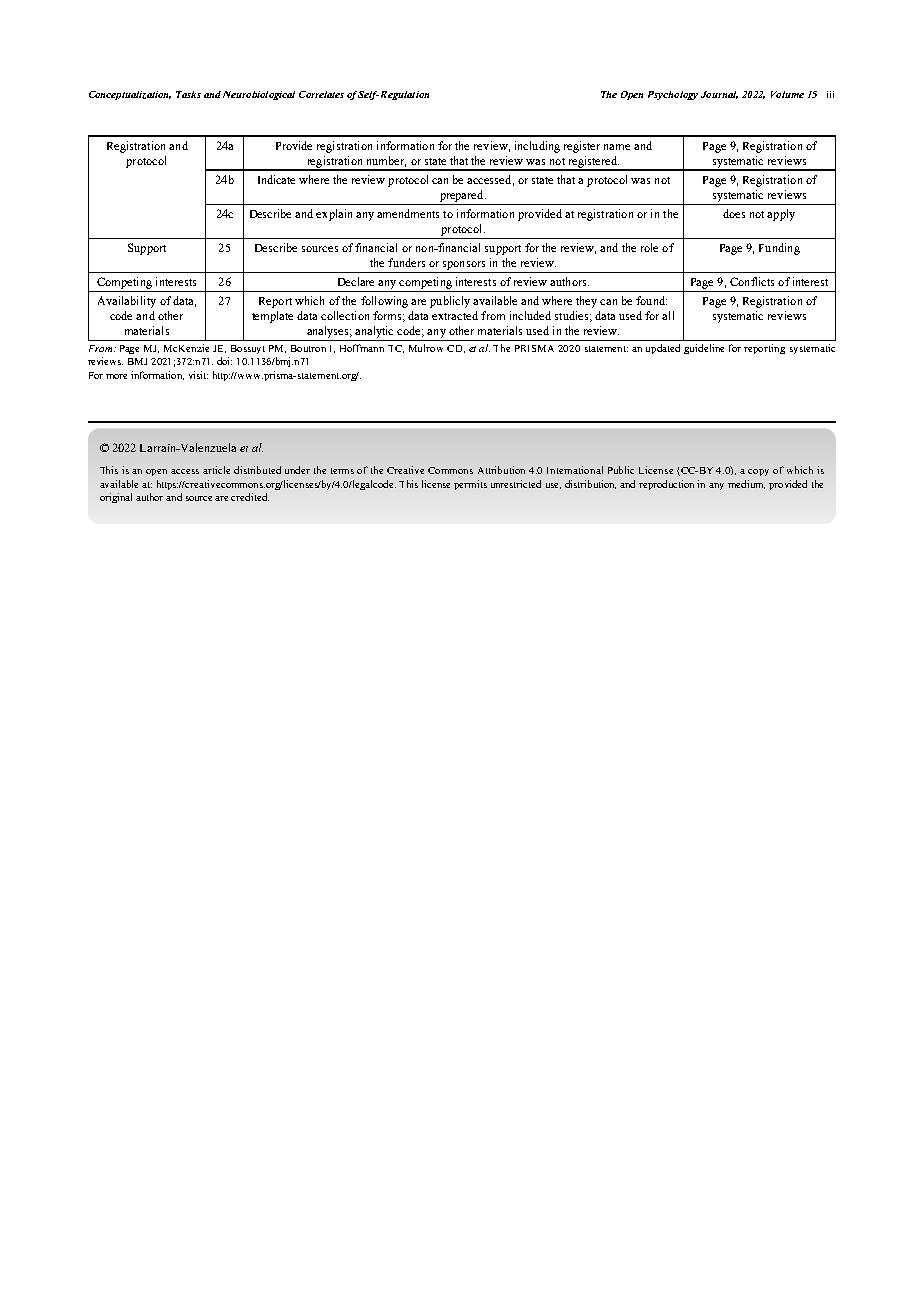  I want to click on Tasks, so click(188, 94).
